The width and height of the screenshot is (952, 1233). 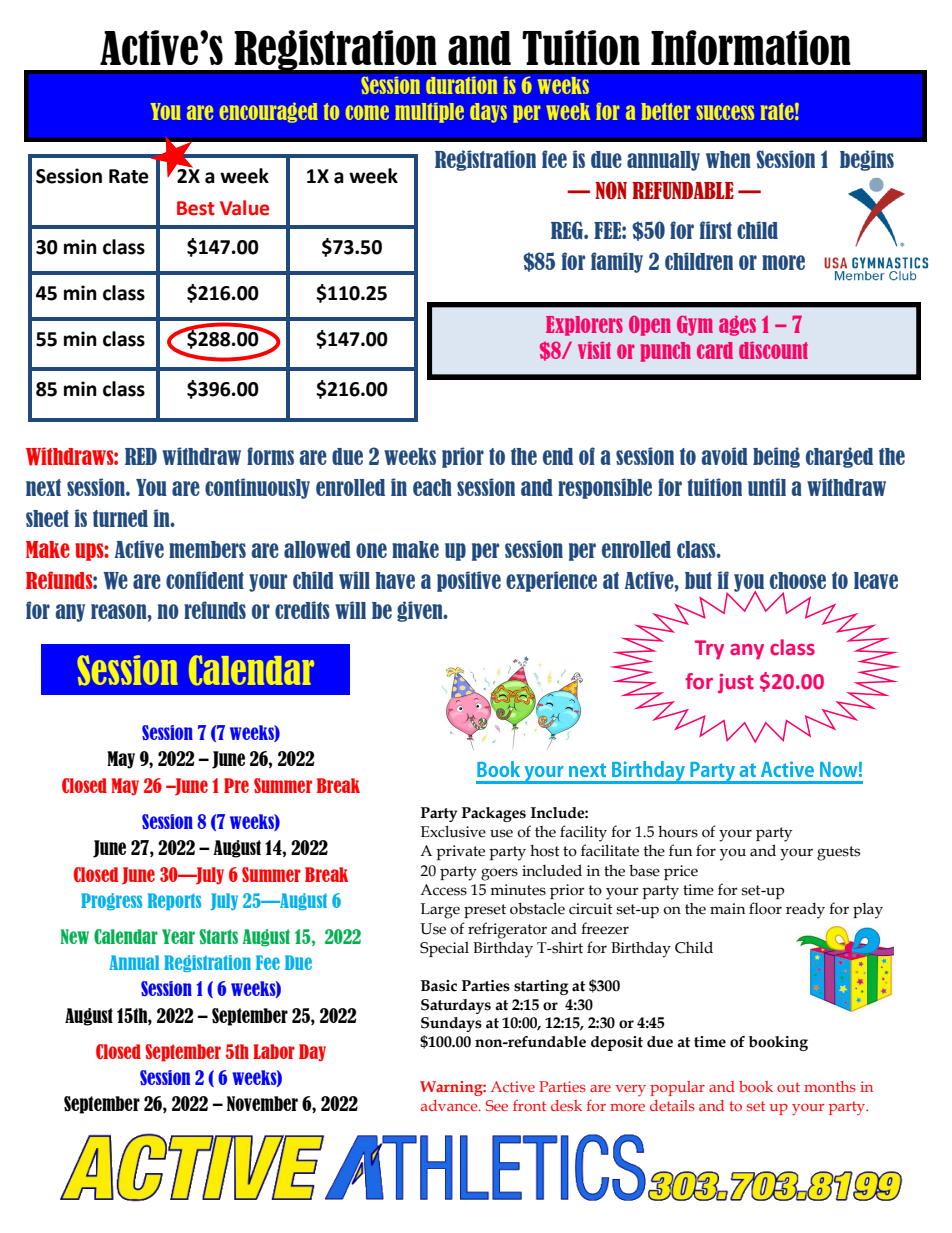 What do you see at coordinates (443, 890) in the screenshot?
I see `Access` at bounding box center [443, 890].
